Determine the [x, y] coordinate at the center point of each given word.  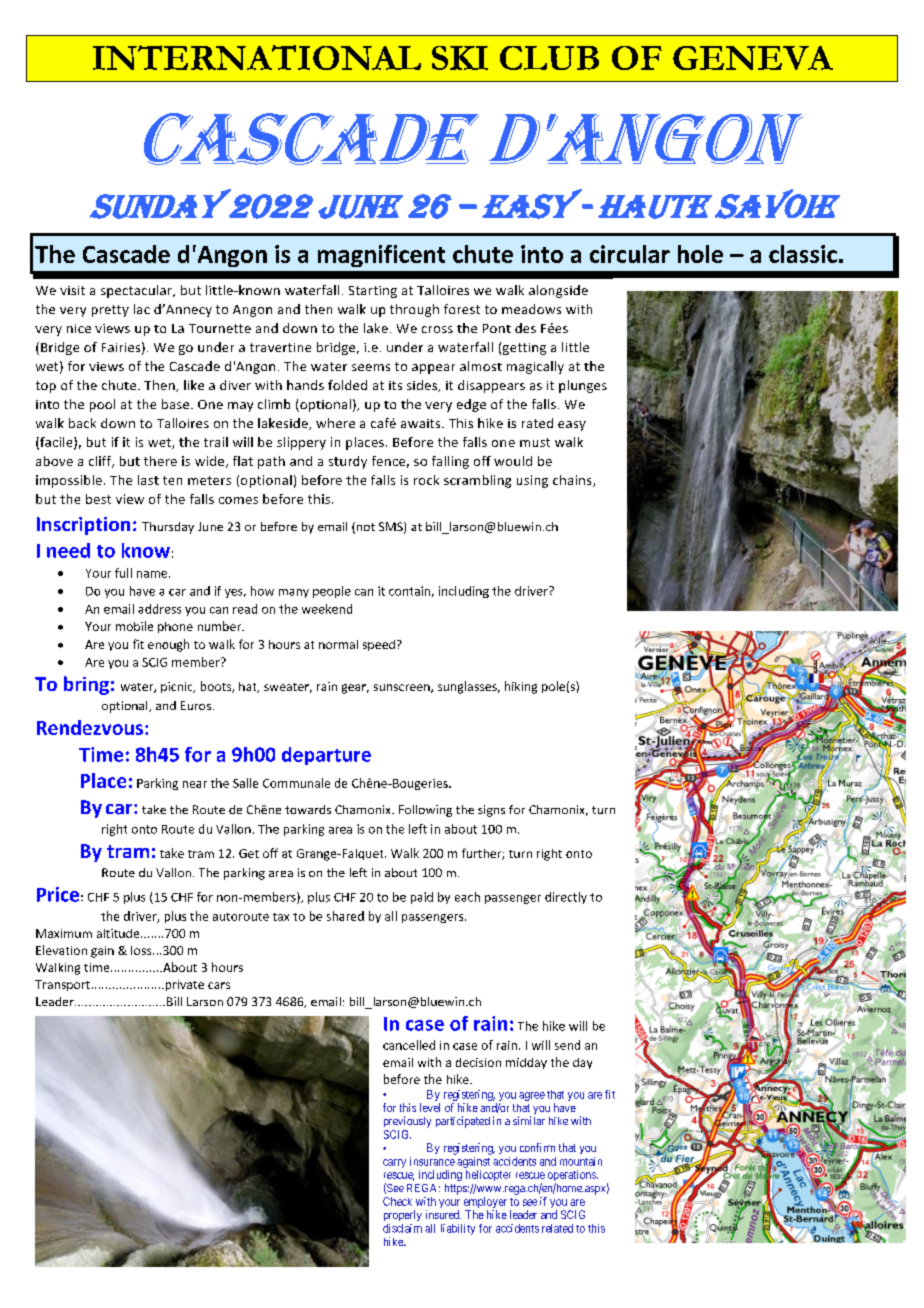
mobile [134, 626]
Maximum [64, 933]
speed [379, 645]
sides [423, 386]
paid [422, 898]
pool [102, 405]
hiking [521, 687]
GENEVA [753, 58]
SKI [460, 58]
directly [566, 898]
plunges [583, 386]
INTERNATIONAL [257, 57]
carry [394, 1163]
